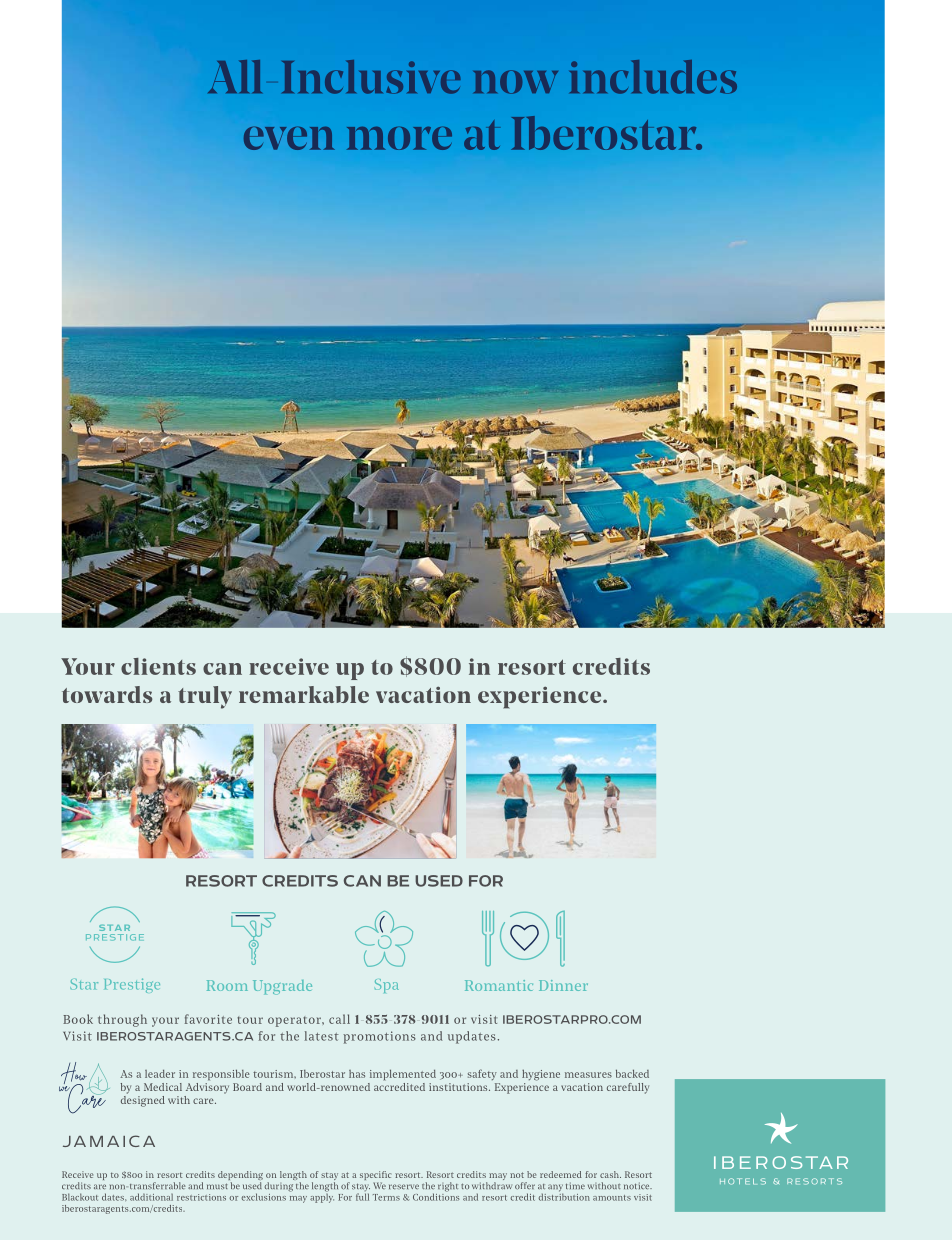 This page has width=952, height=1240. I want to click on Room, so click(227, 985).
